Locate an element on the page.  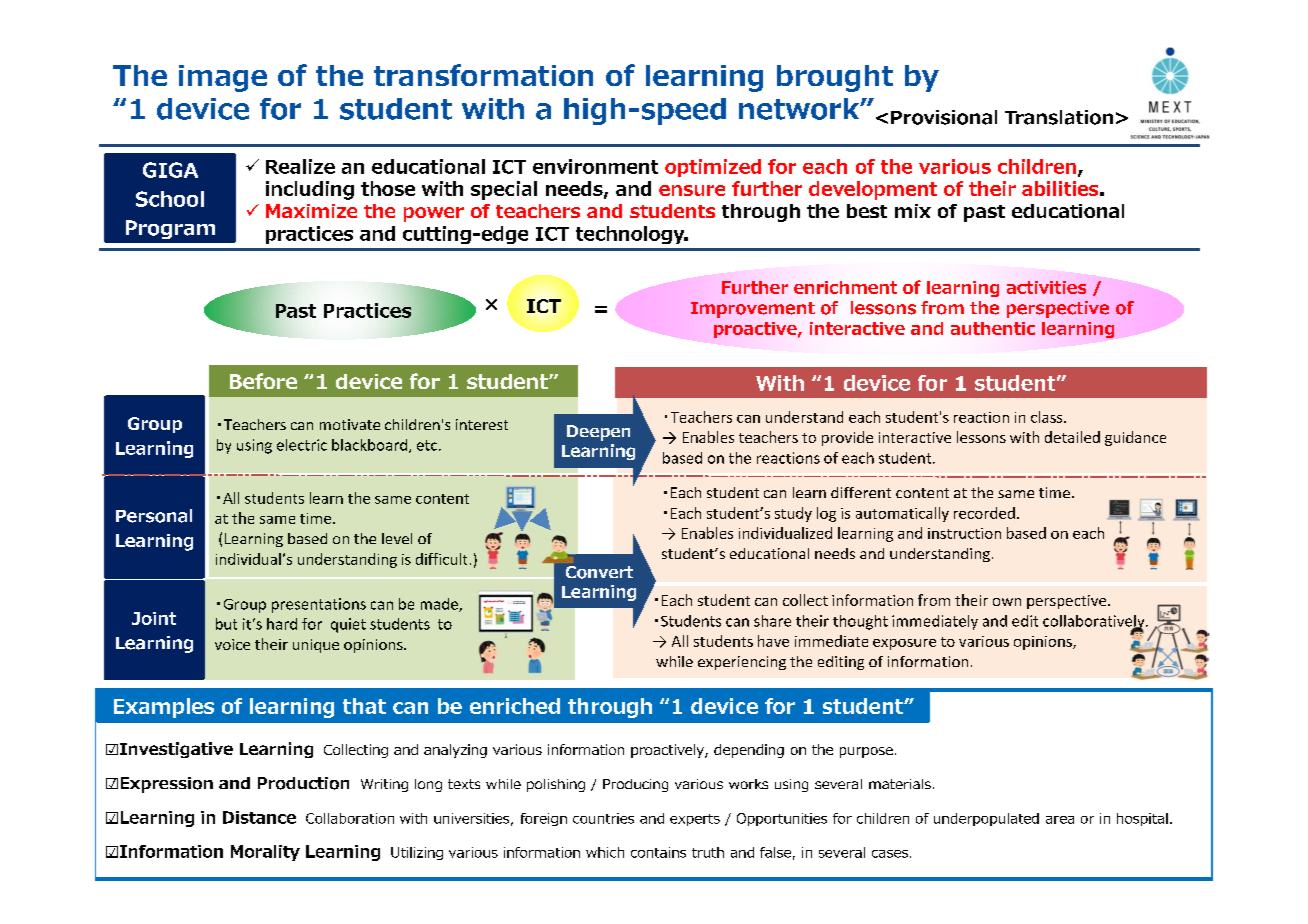
experts is located at coordinates (695, 820).
